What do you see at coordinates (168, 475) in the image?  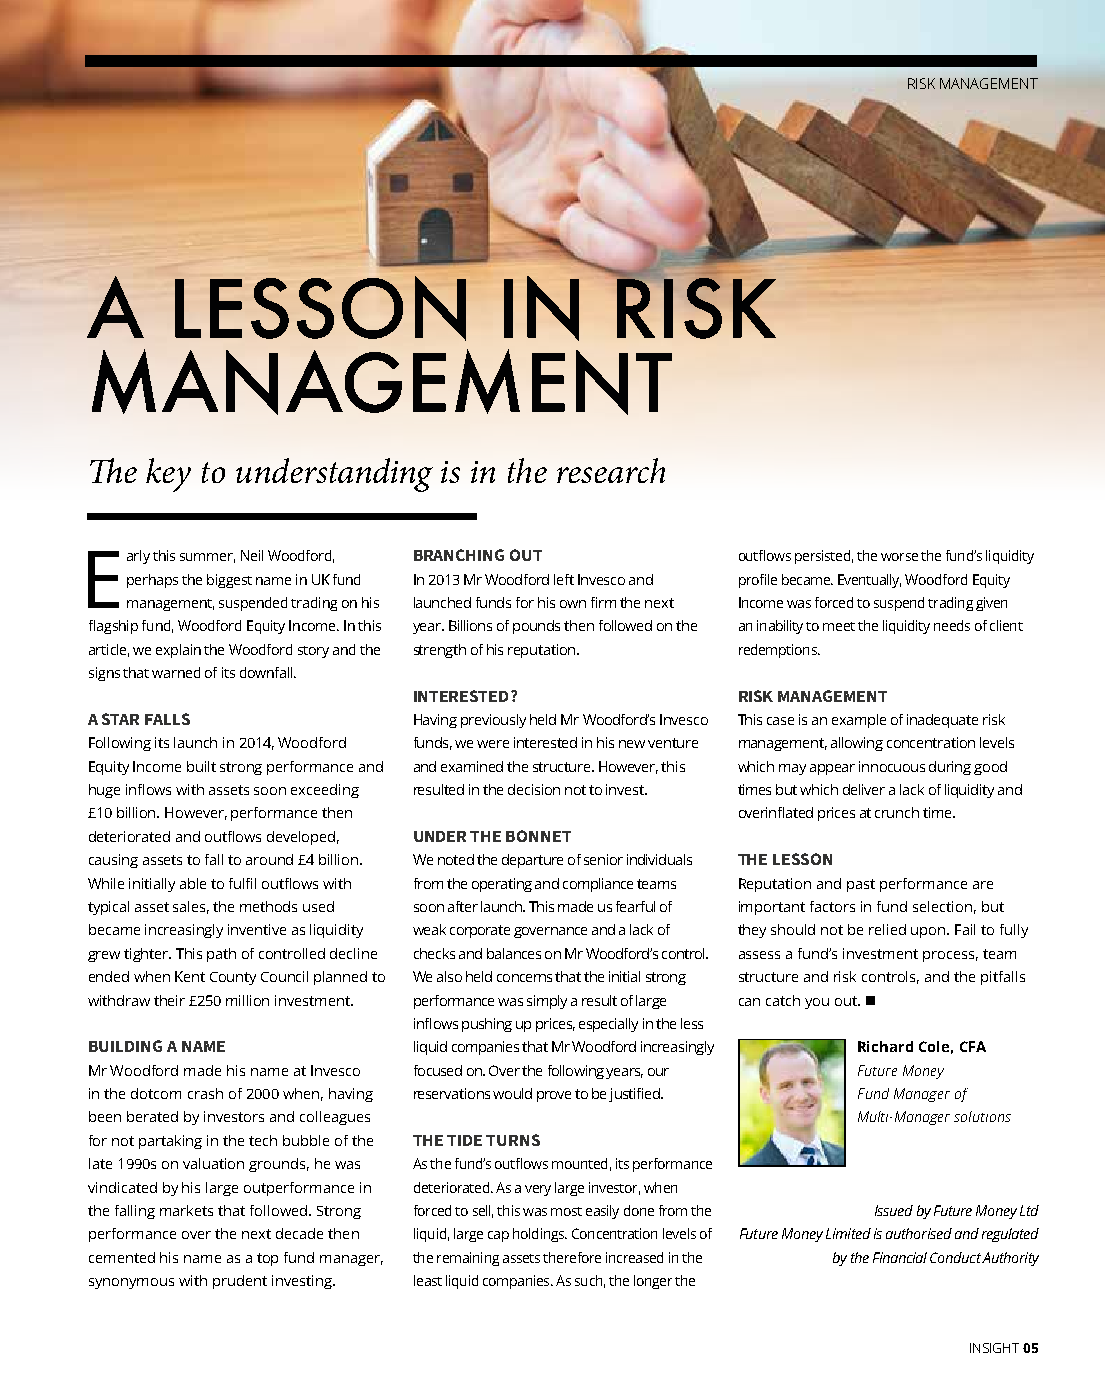 I see `key` at bounding box center [168, 475].
